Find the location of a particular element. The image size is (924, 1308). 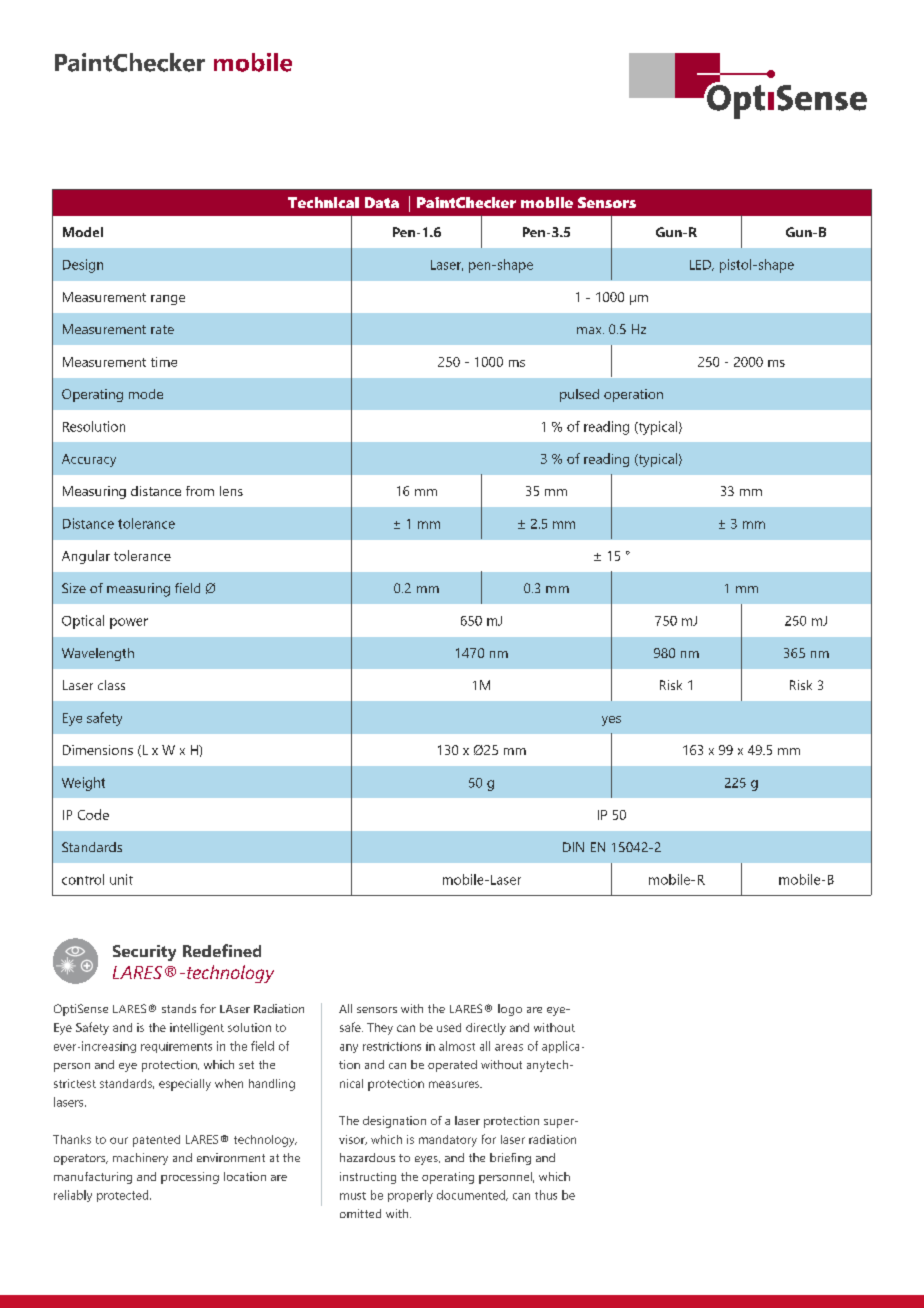

protected is located at coordinates (124, 1196).
